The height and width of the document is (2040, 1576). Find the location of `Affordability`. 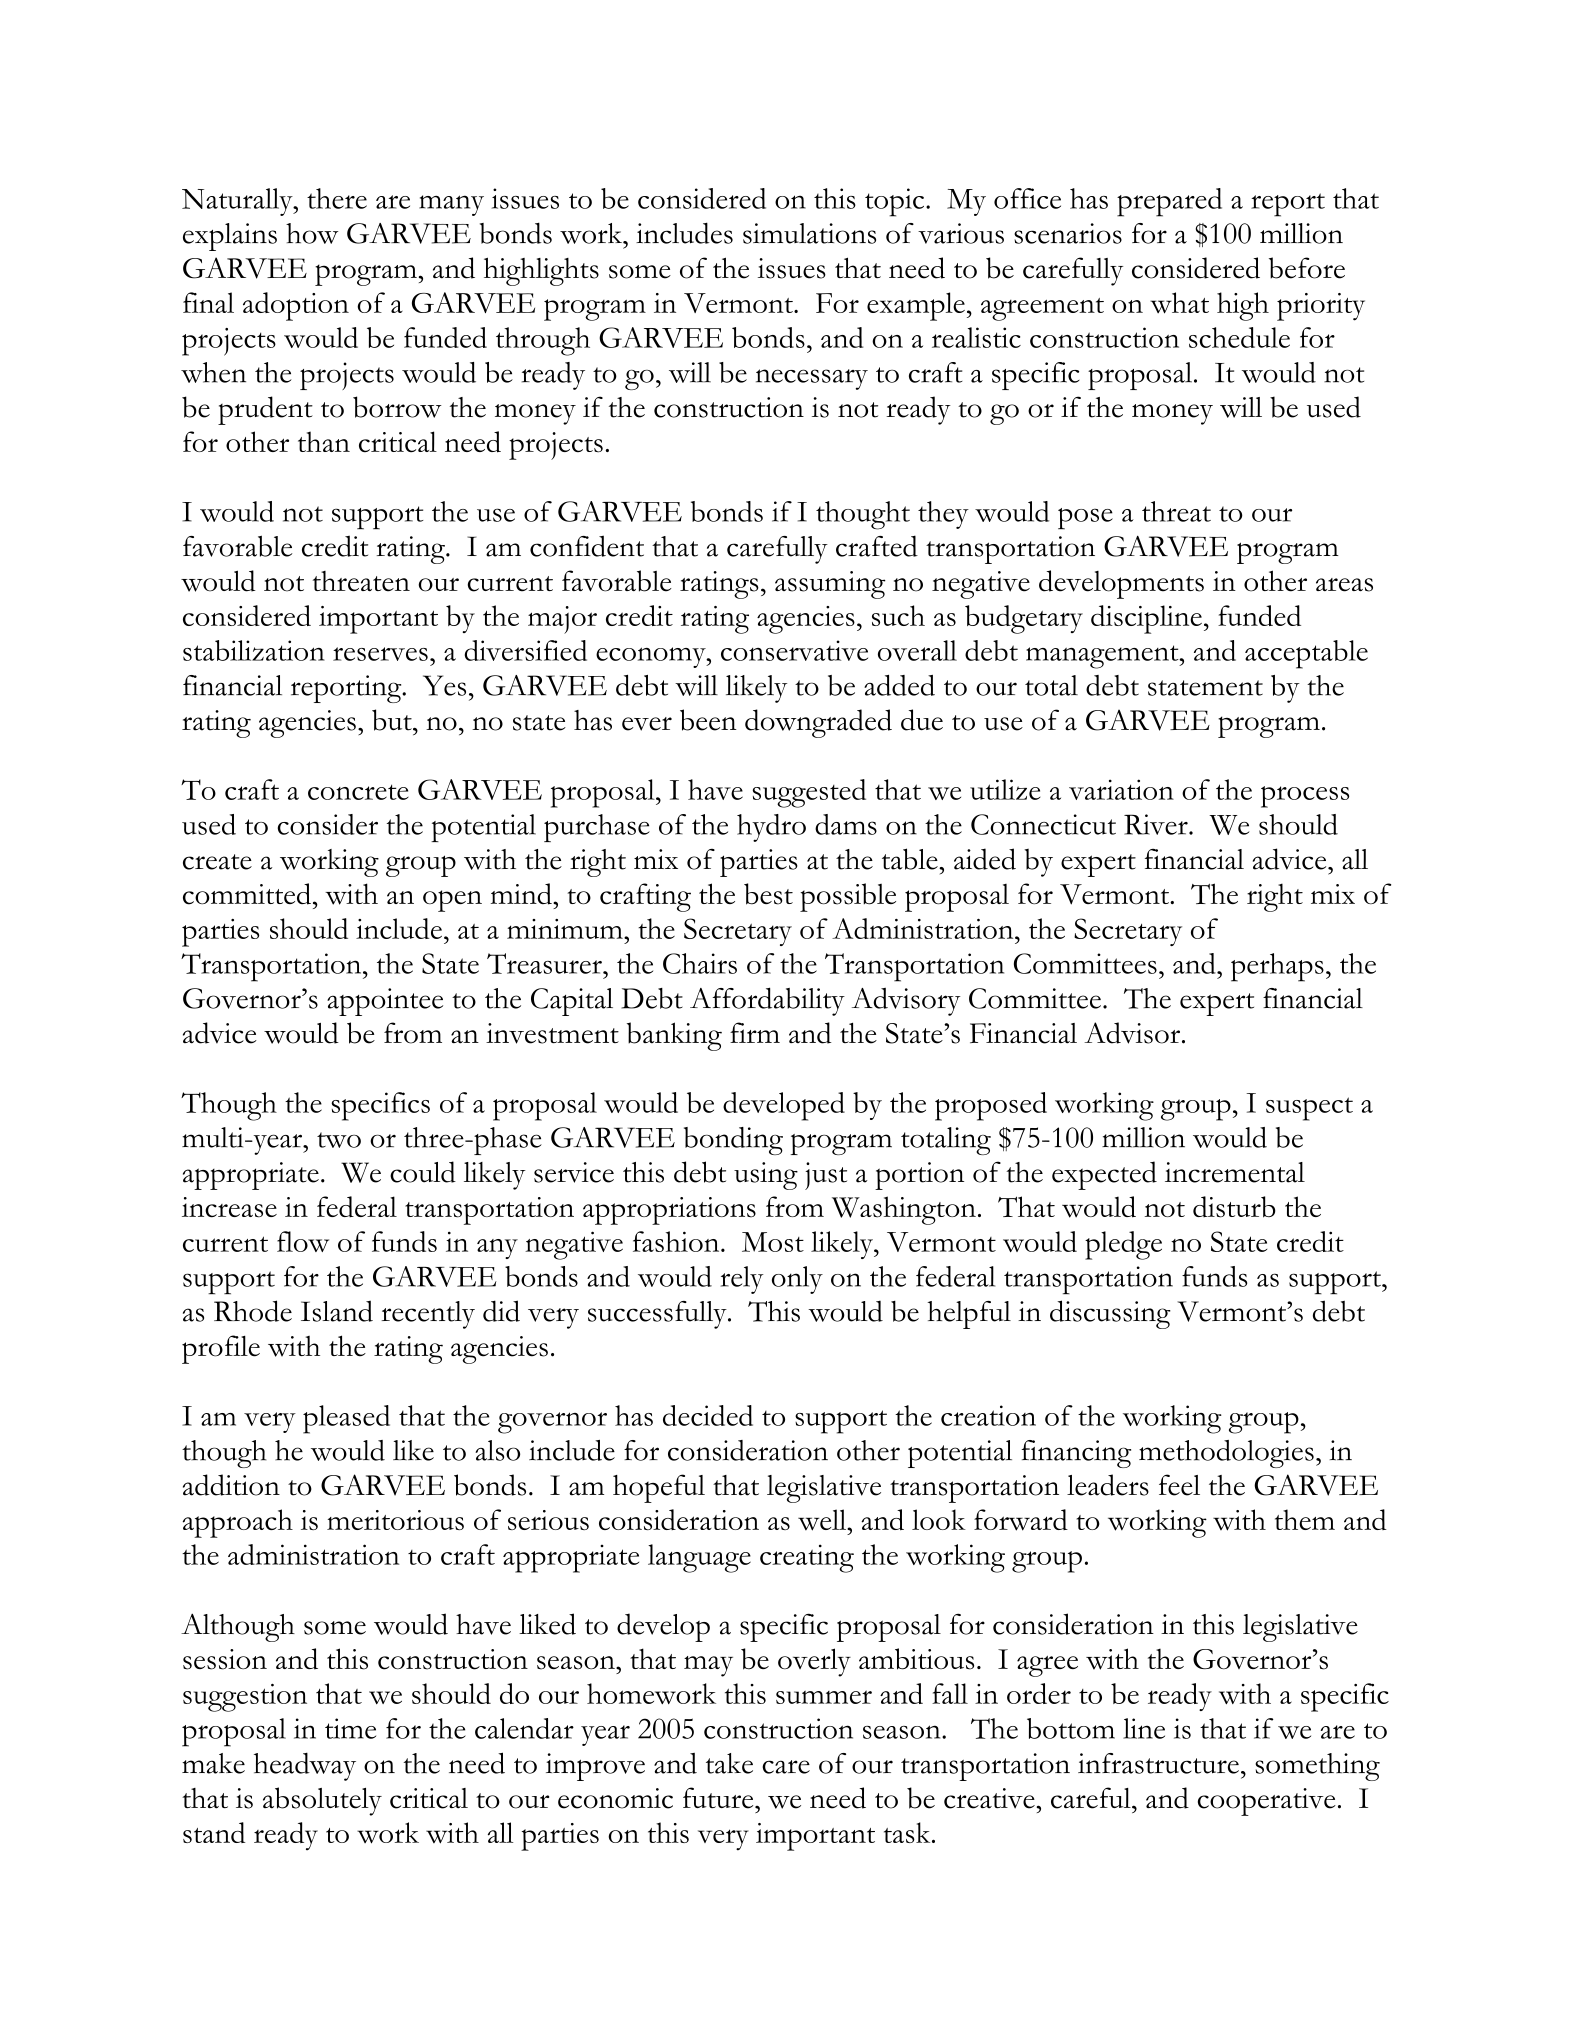

Affordability is located at coordinates (767, 1001).
